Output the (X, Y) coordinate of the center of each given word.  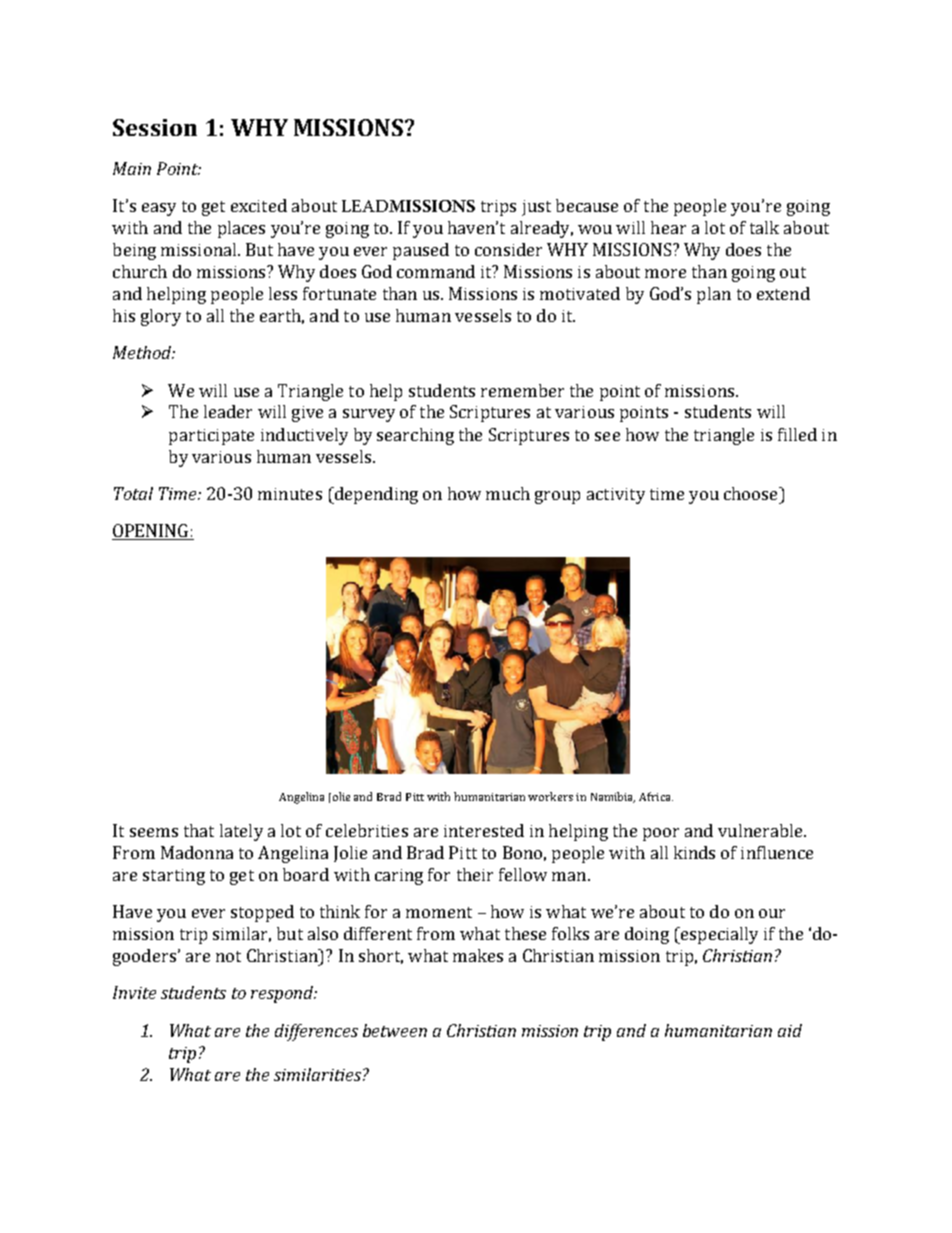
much (508, 493)
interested (484, 830)
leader (228, 411)
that (199, 830)
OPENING (151, 532)
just (536, 208)
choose (752, 493)
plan (714, 295)
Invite (134, 992)
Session (155, 127)
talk (764, 227)
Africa (656, 796)
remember (522, 390)
